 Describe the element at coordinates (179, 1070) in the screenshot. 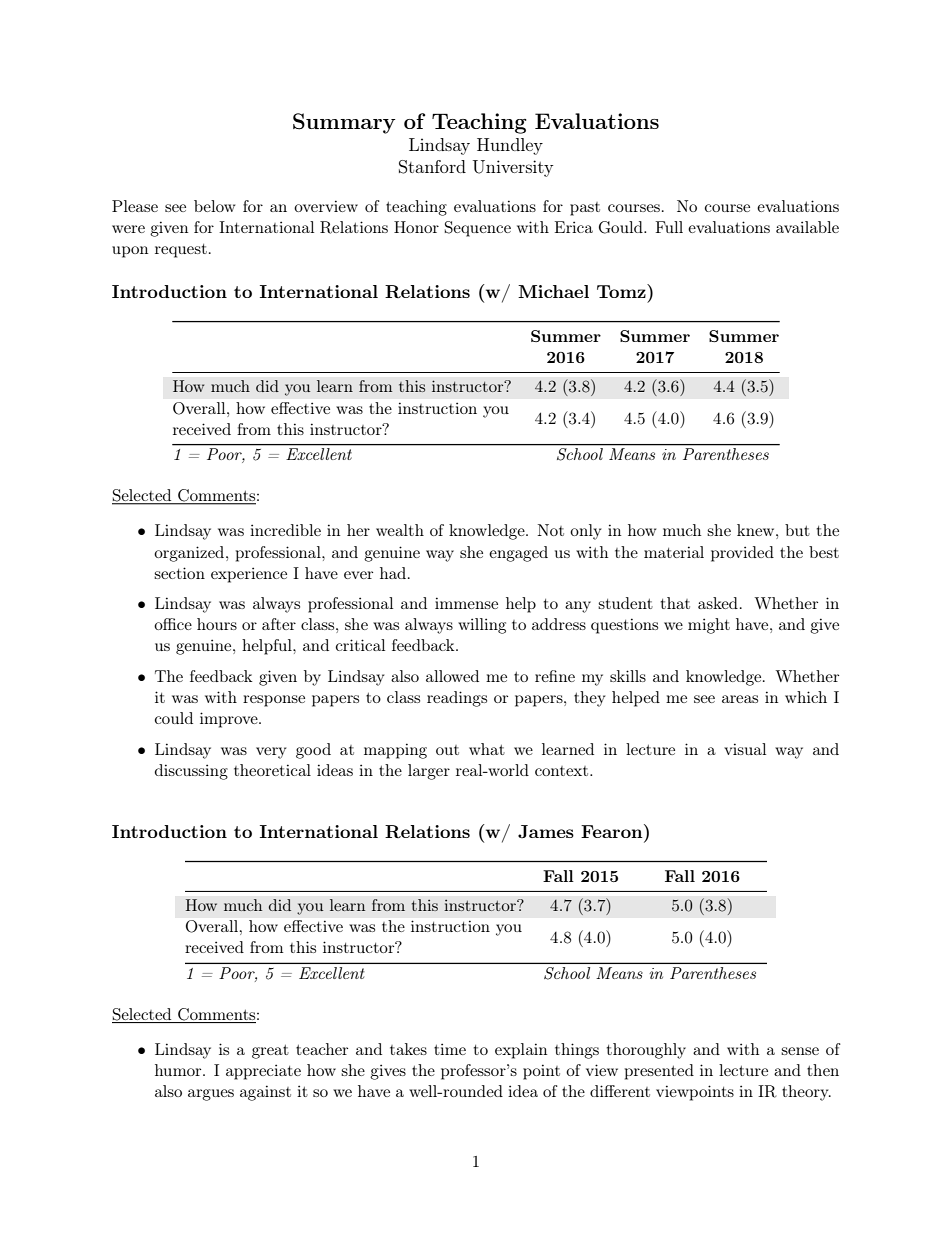

I see `humor` at that location.
